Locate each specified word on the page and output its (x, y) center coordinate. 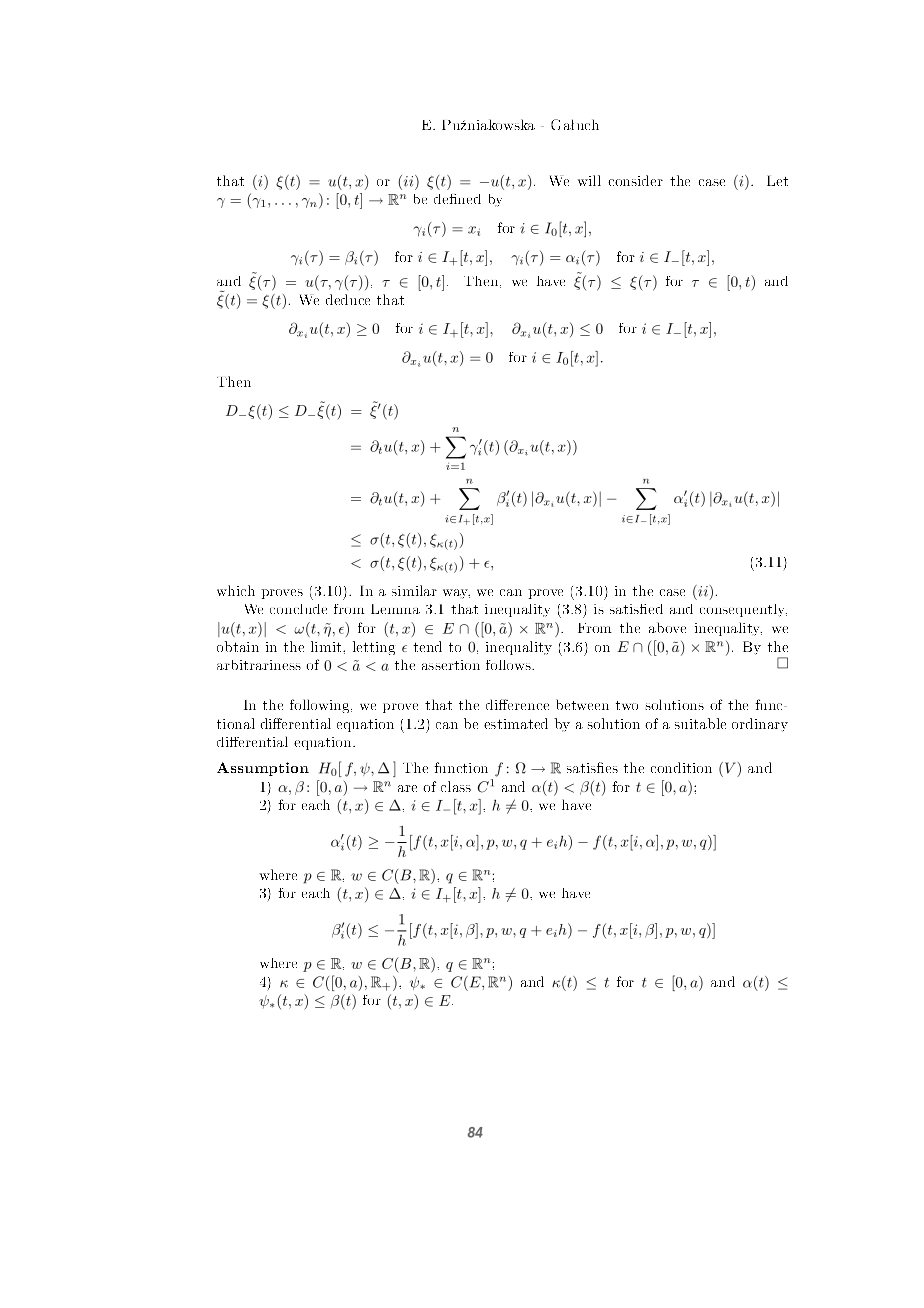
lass (459, 786)
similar (414, 590)
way (456, 594)
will (589, 180)
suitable (700, 723)
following (321, 706)
